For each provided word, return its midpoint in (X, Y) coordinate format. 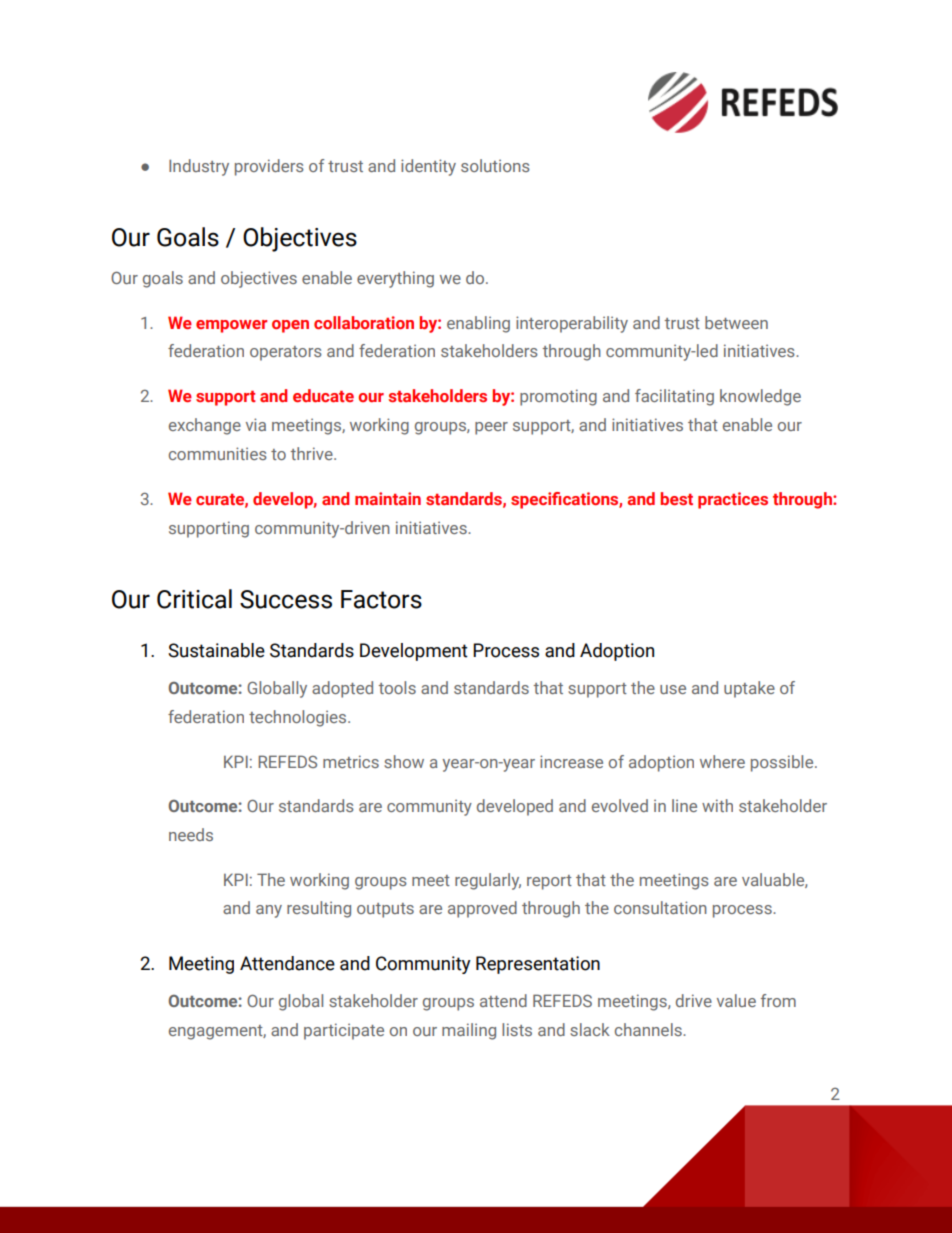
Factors (381, 599)
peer (491, 428)
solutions (495, 165)
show (404, 761)
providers (269, 167)
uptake (749, 689)
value (736, 1000)
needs (191, 834)
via (256, 424)
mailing (469, 1031)
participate (344, 1031)
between (736, 322)
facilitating (674, 397)
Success (286, 599)
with (717, 805)
